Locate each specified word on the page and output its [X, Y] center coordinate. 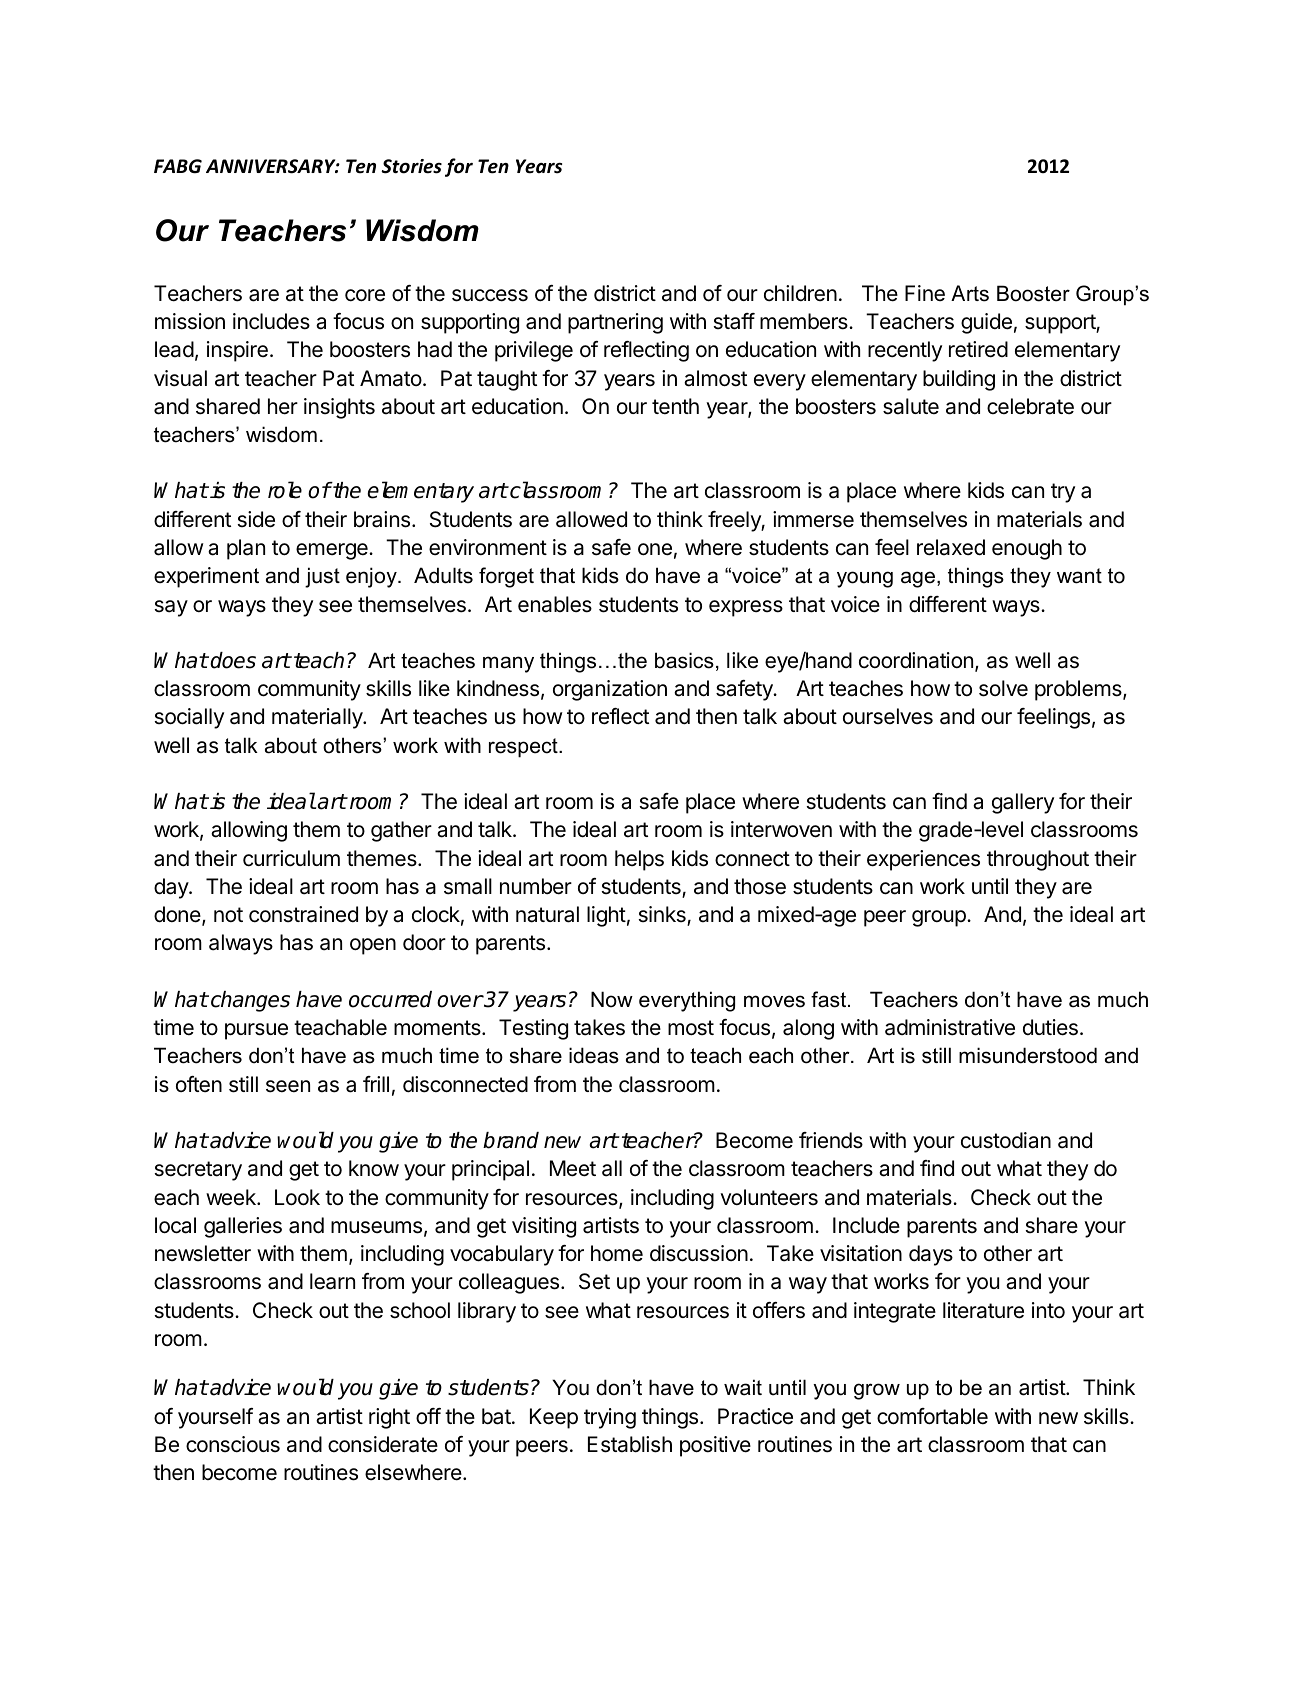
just [322, 577]
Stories [411, 166]
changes [250, 1001]
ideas [594, 1055]
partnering [615, 323]
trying [610, 1418]
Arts [970, 293]
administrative [950, 1027]
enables [555, 604]
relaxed [951, 547]
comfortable [932, 1416]
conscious [233, 1444]
